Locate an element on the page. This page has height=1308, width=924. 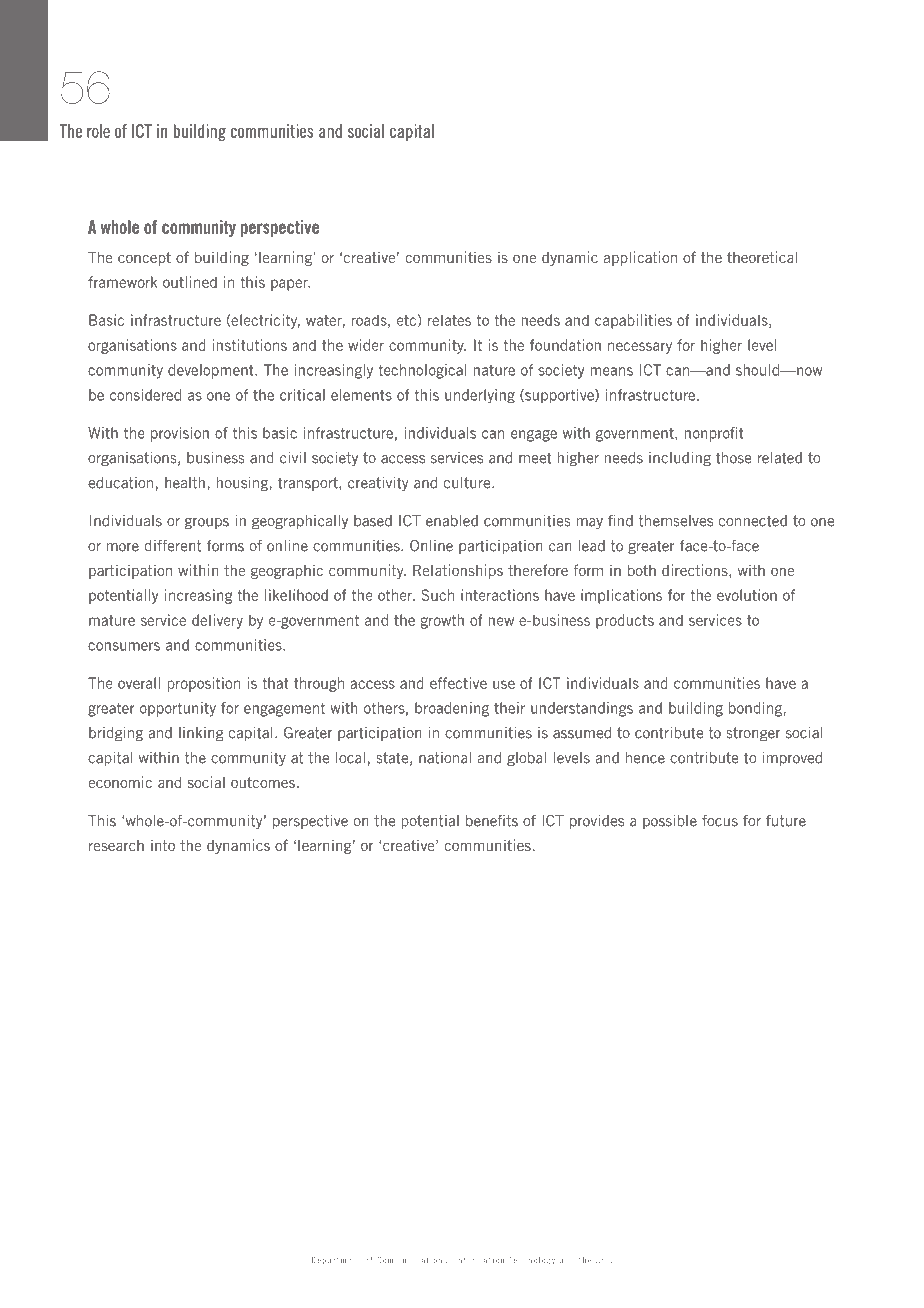
delivery is located at coordinates (217, 621).
